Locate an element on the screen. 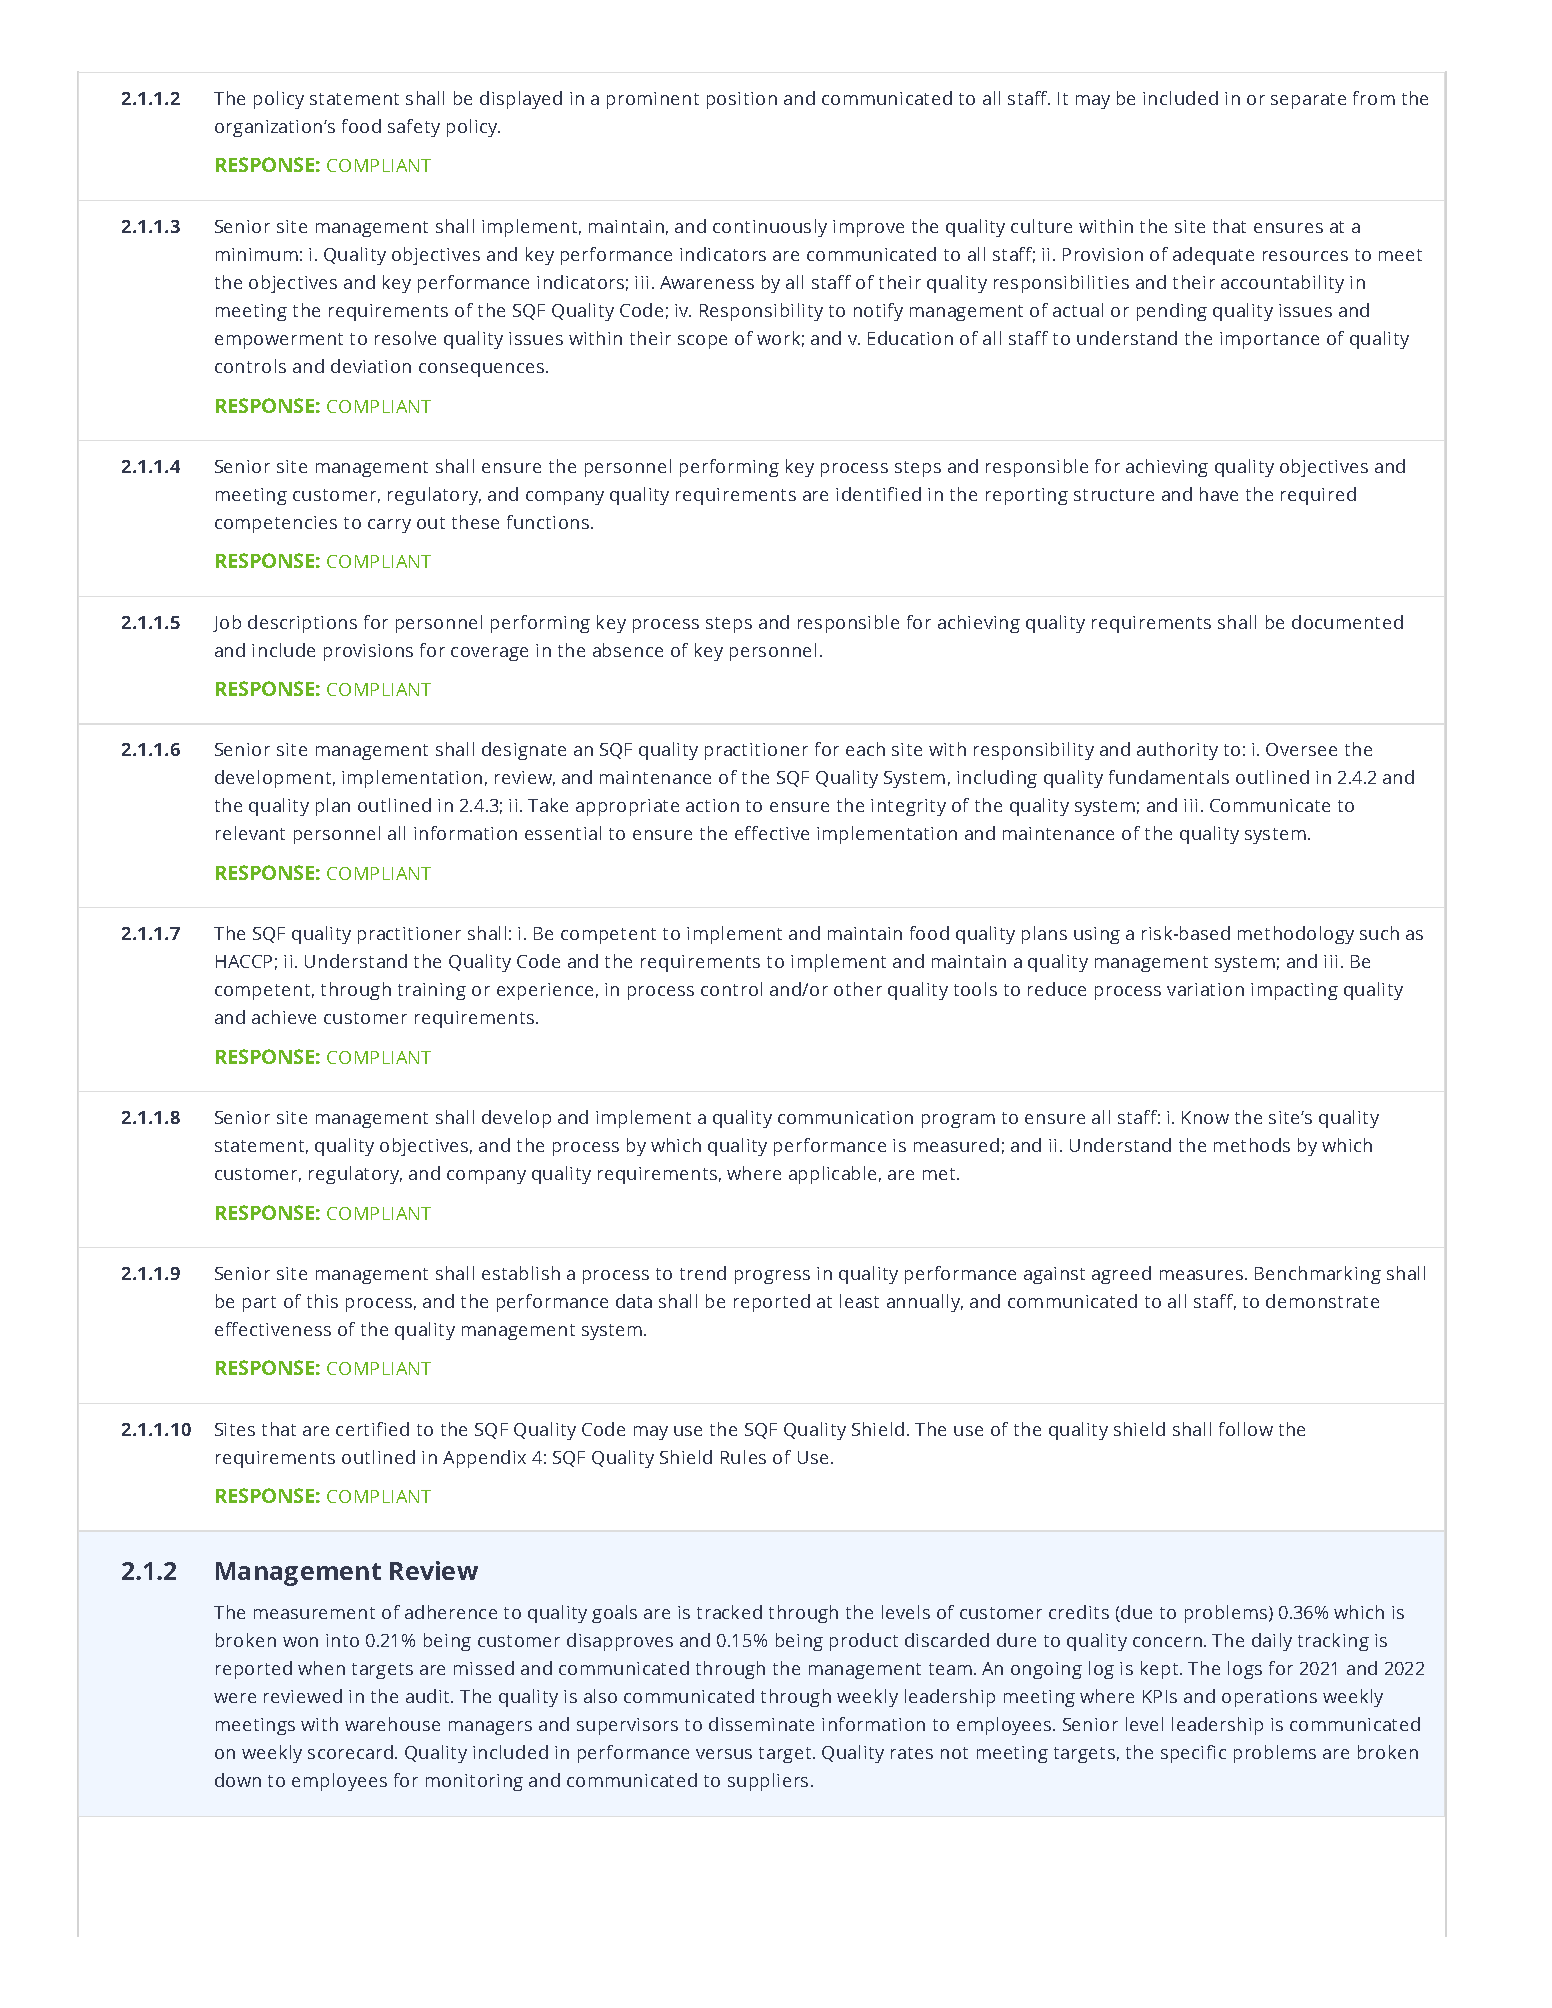 The width and height of the screenshot is (1552, 2008). training is located at coordinates (432, 991).
